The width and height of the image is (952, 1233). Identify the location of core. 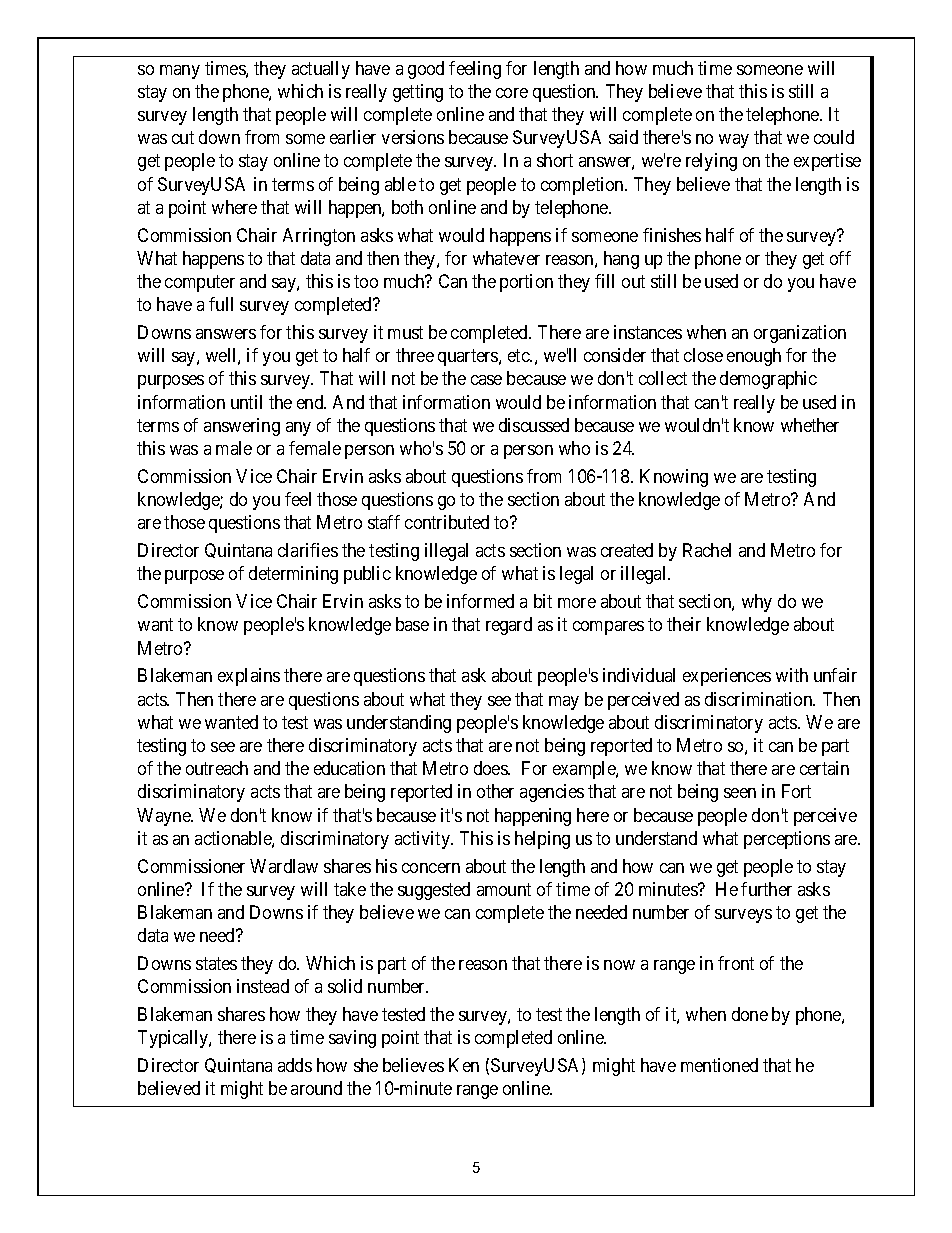
(512, 93).
